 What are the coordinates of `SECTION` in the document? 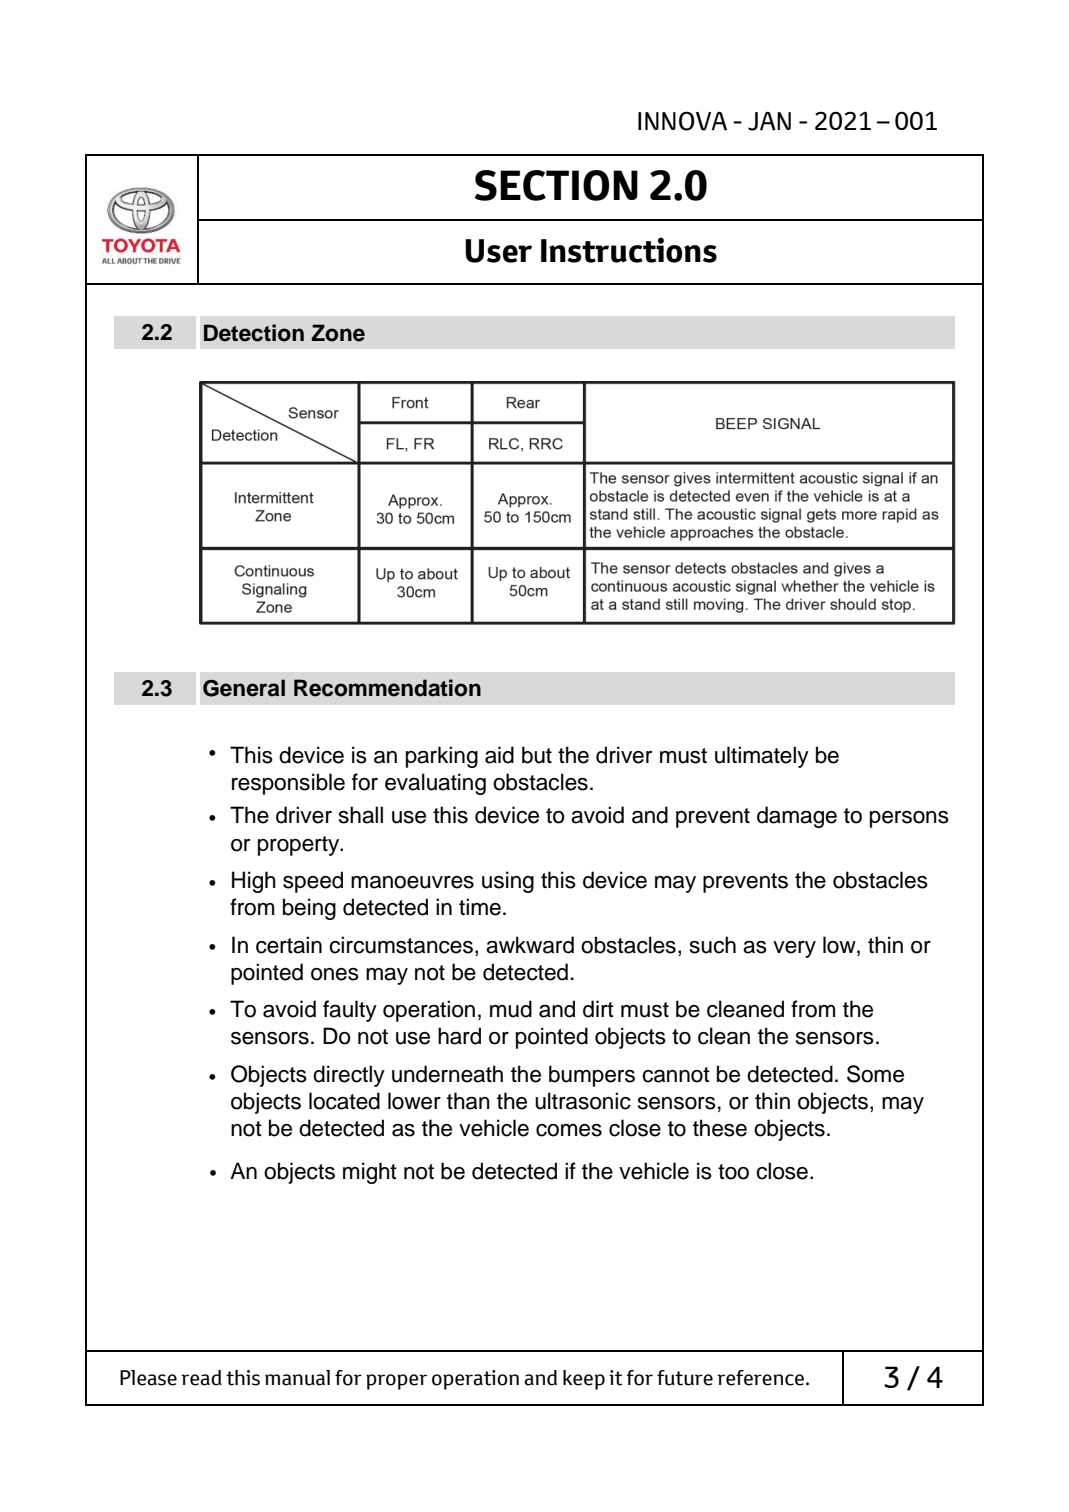 It's located at (556, 185).
